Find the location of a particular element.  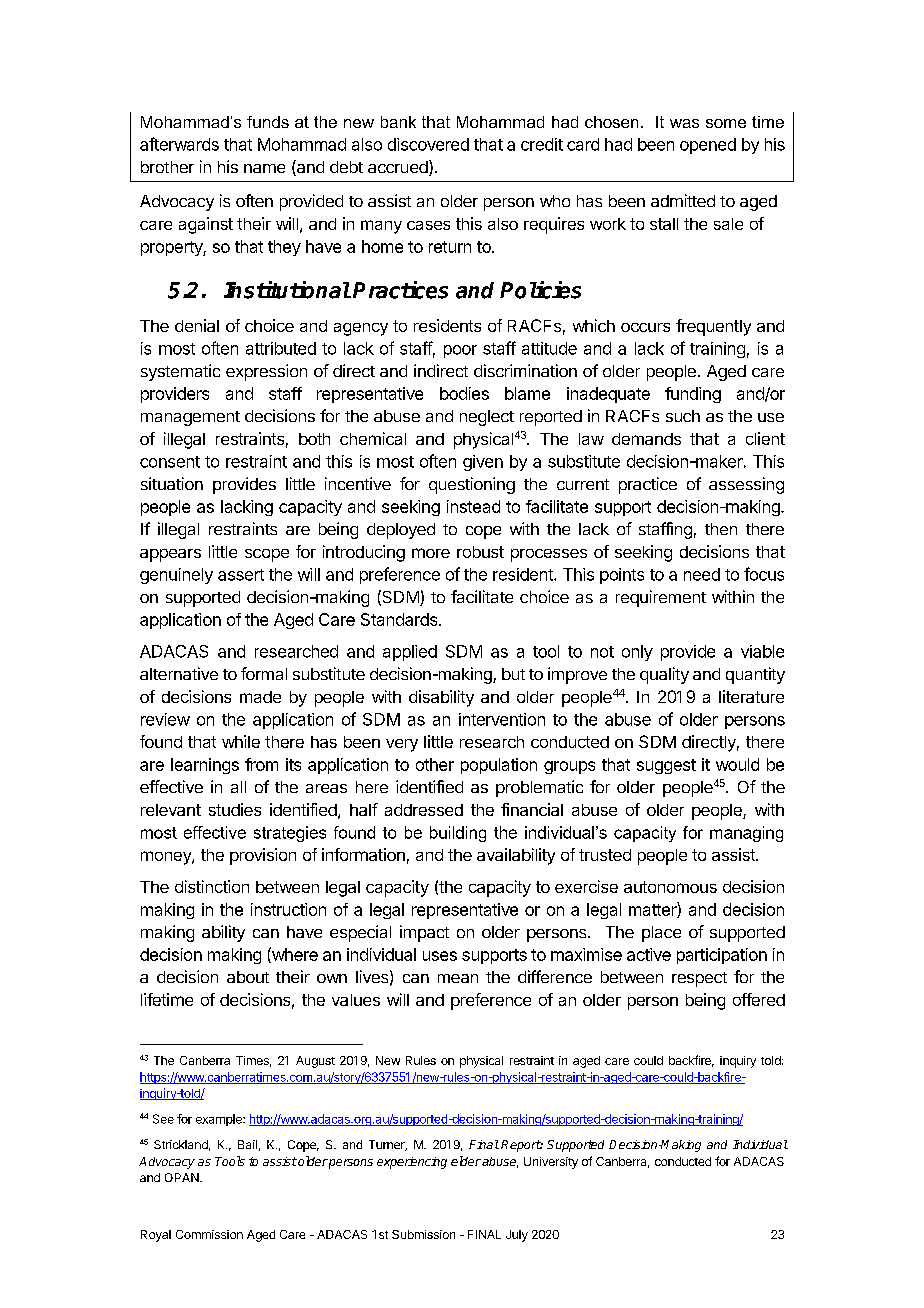

provision is located at coordinates (263, 856).
